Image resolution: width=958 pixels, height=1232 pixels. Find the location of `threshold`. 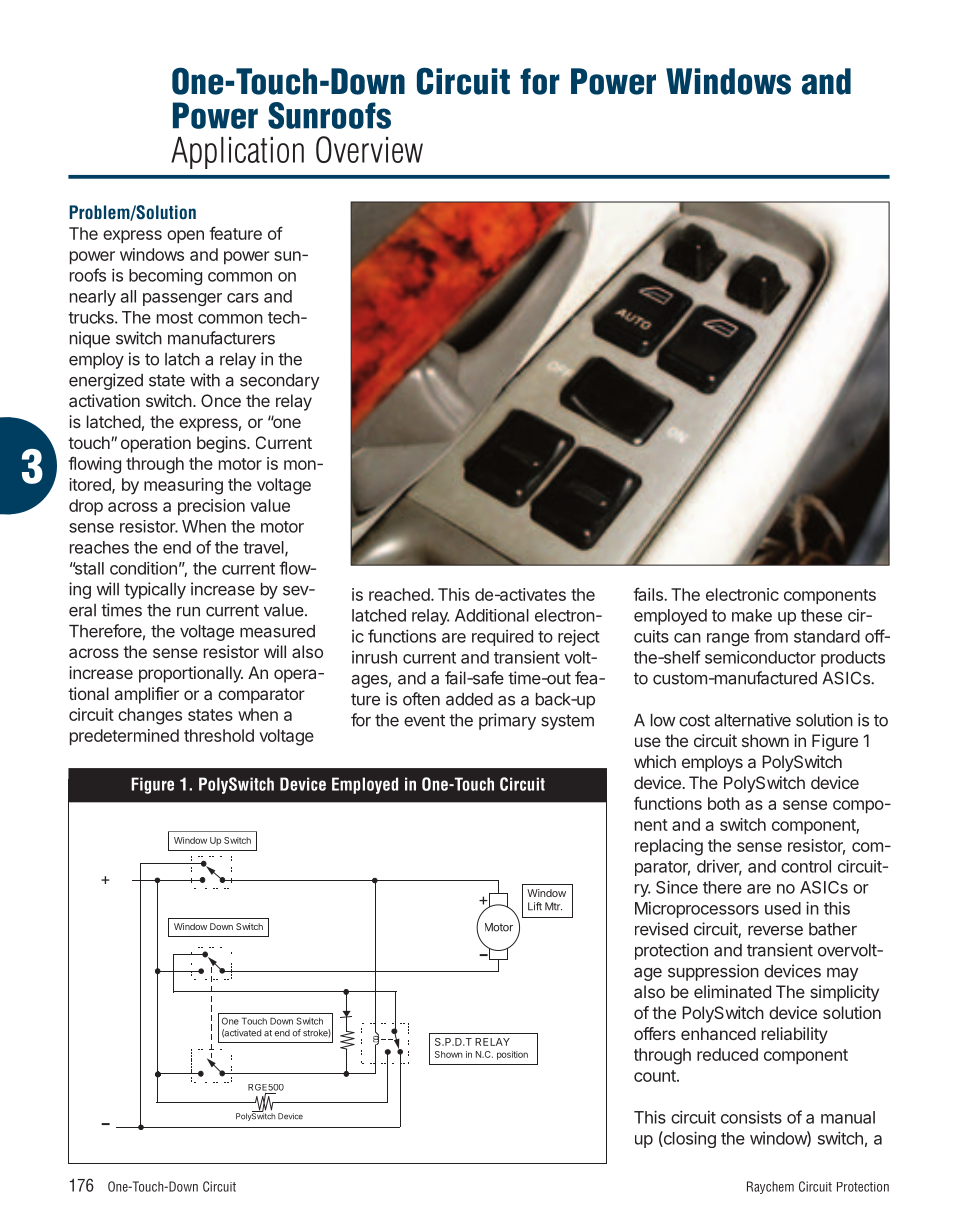

threshold is located at coordinates (219, 735).
